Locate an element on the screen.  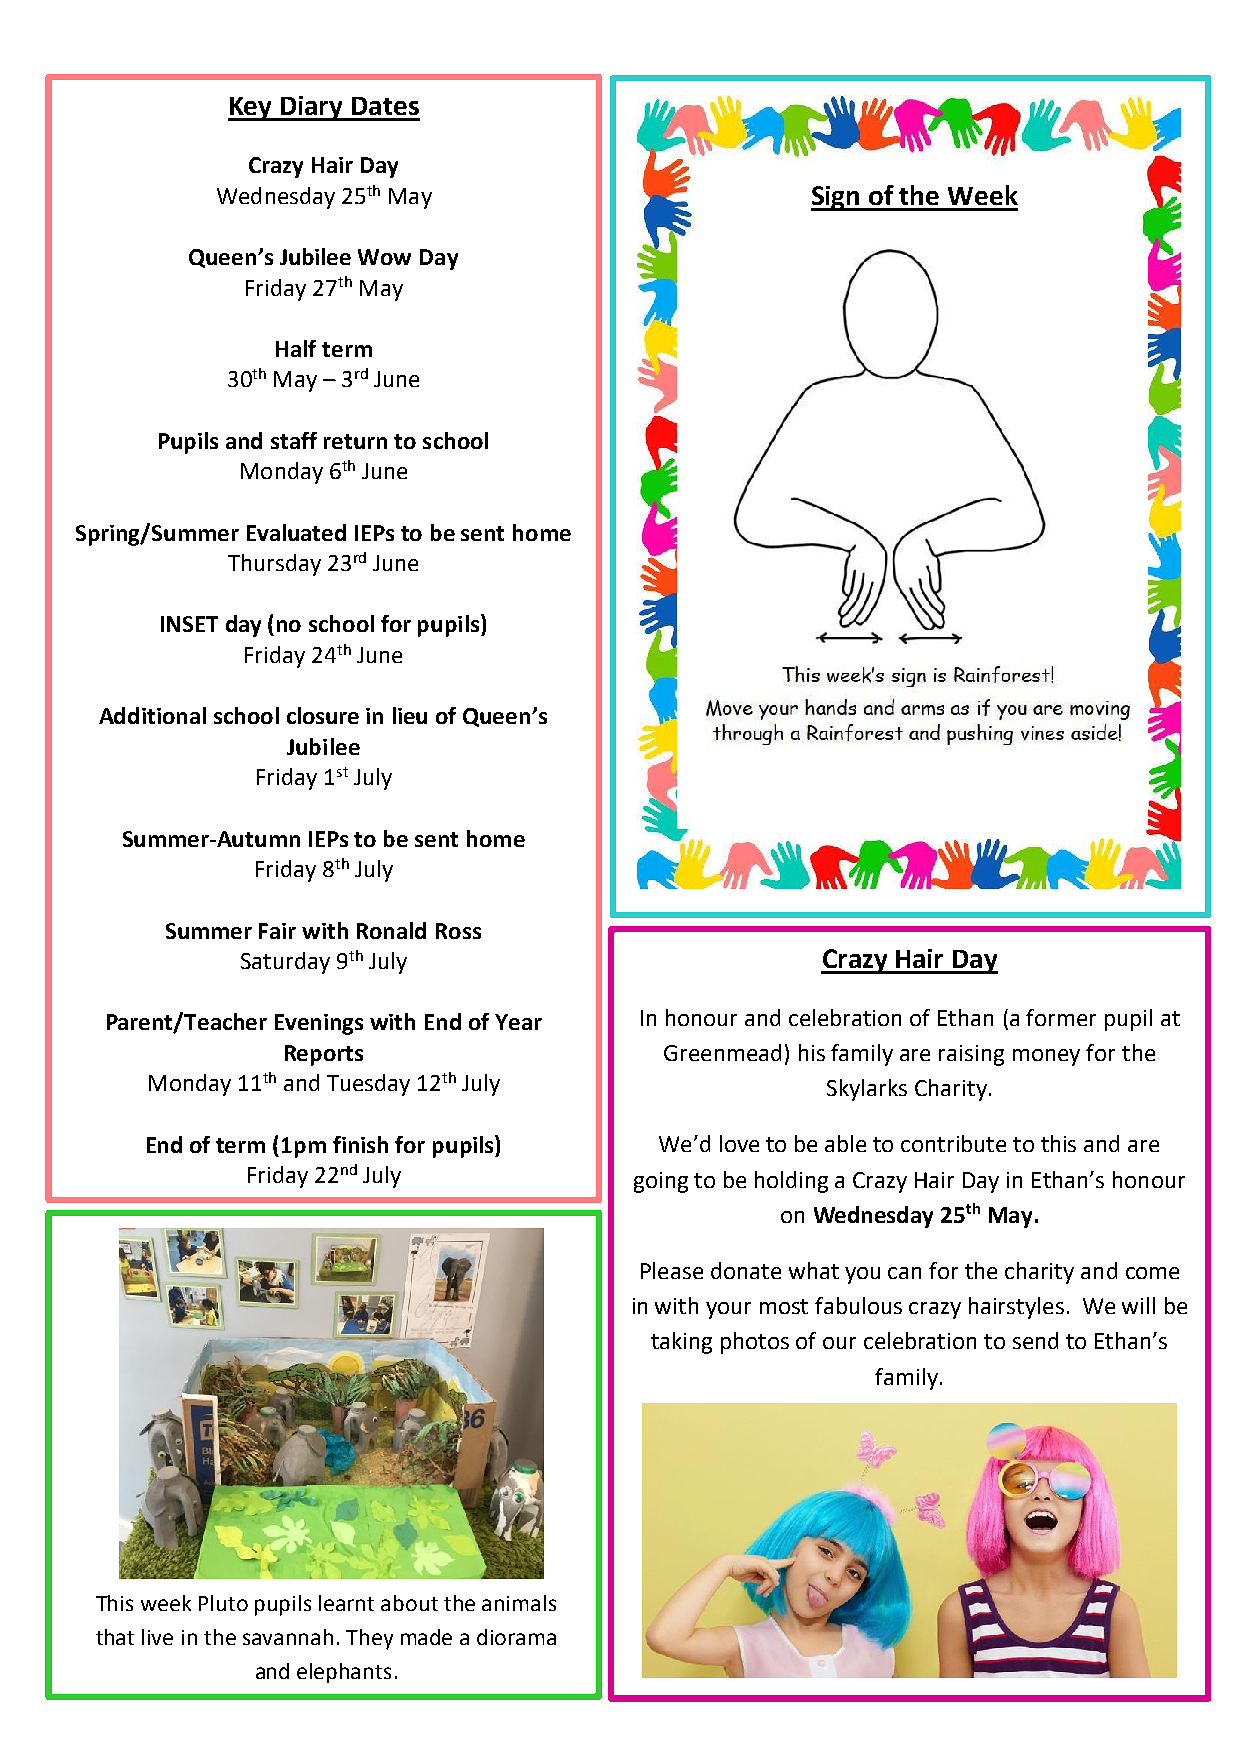
Wow is located at coordinates (384, 257).
